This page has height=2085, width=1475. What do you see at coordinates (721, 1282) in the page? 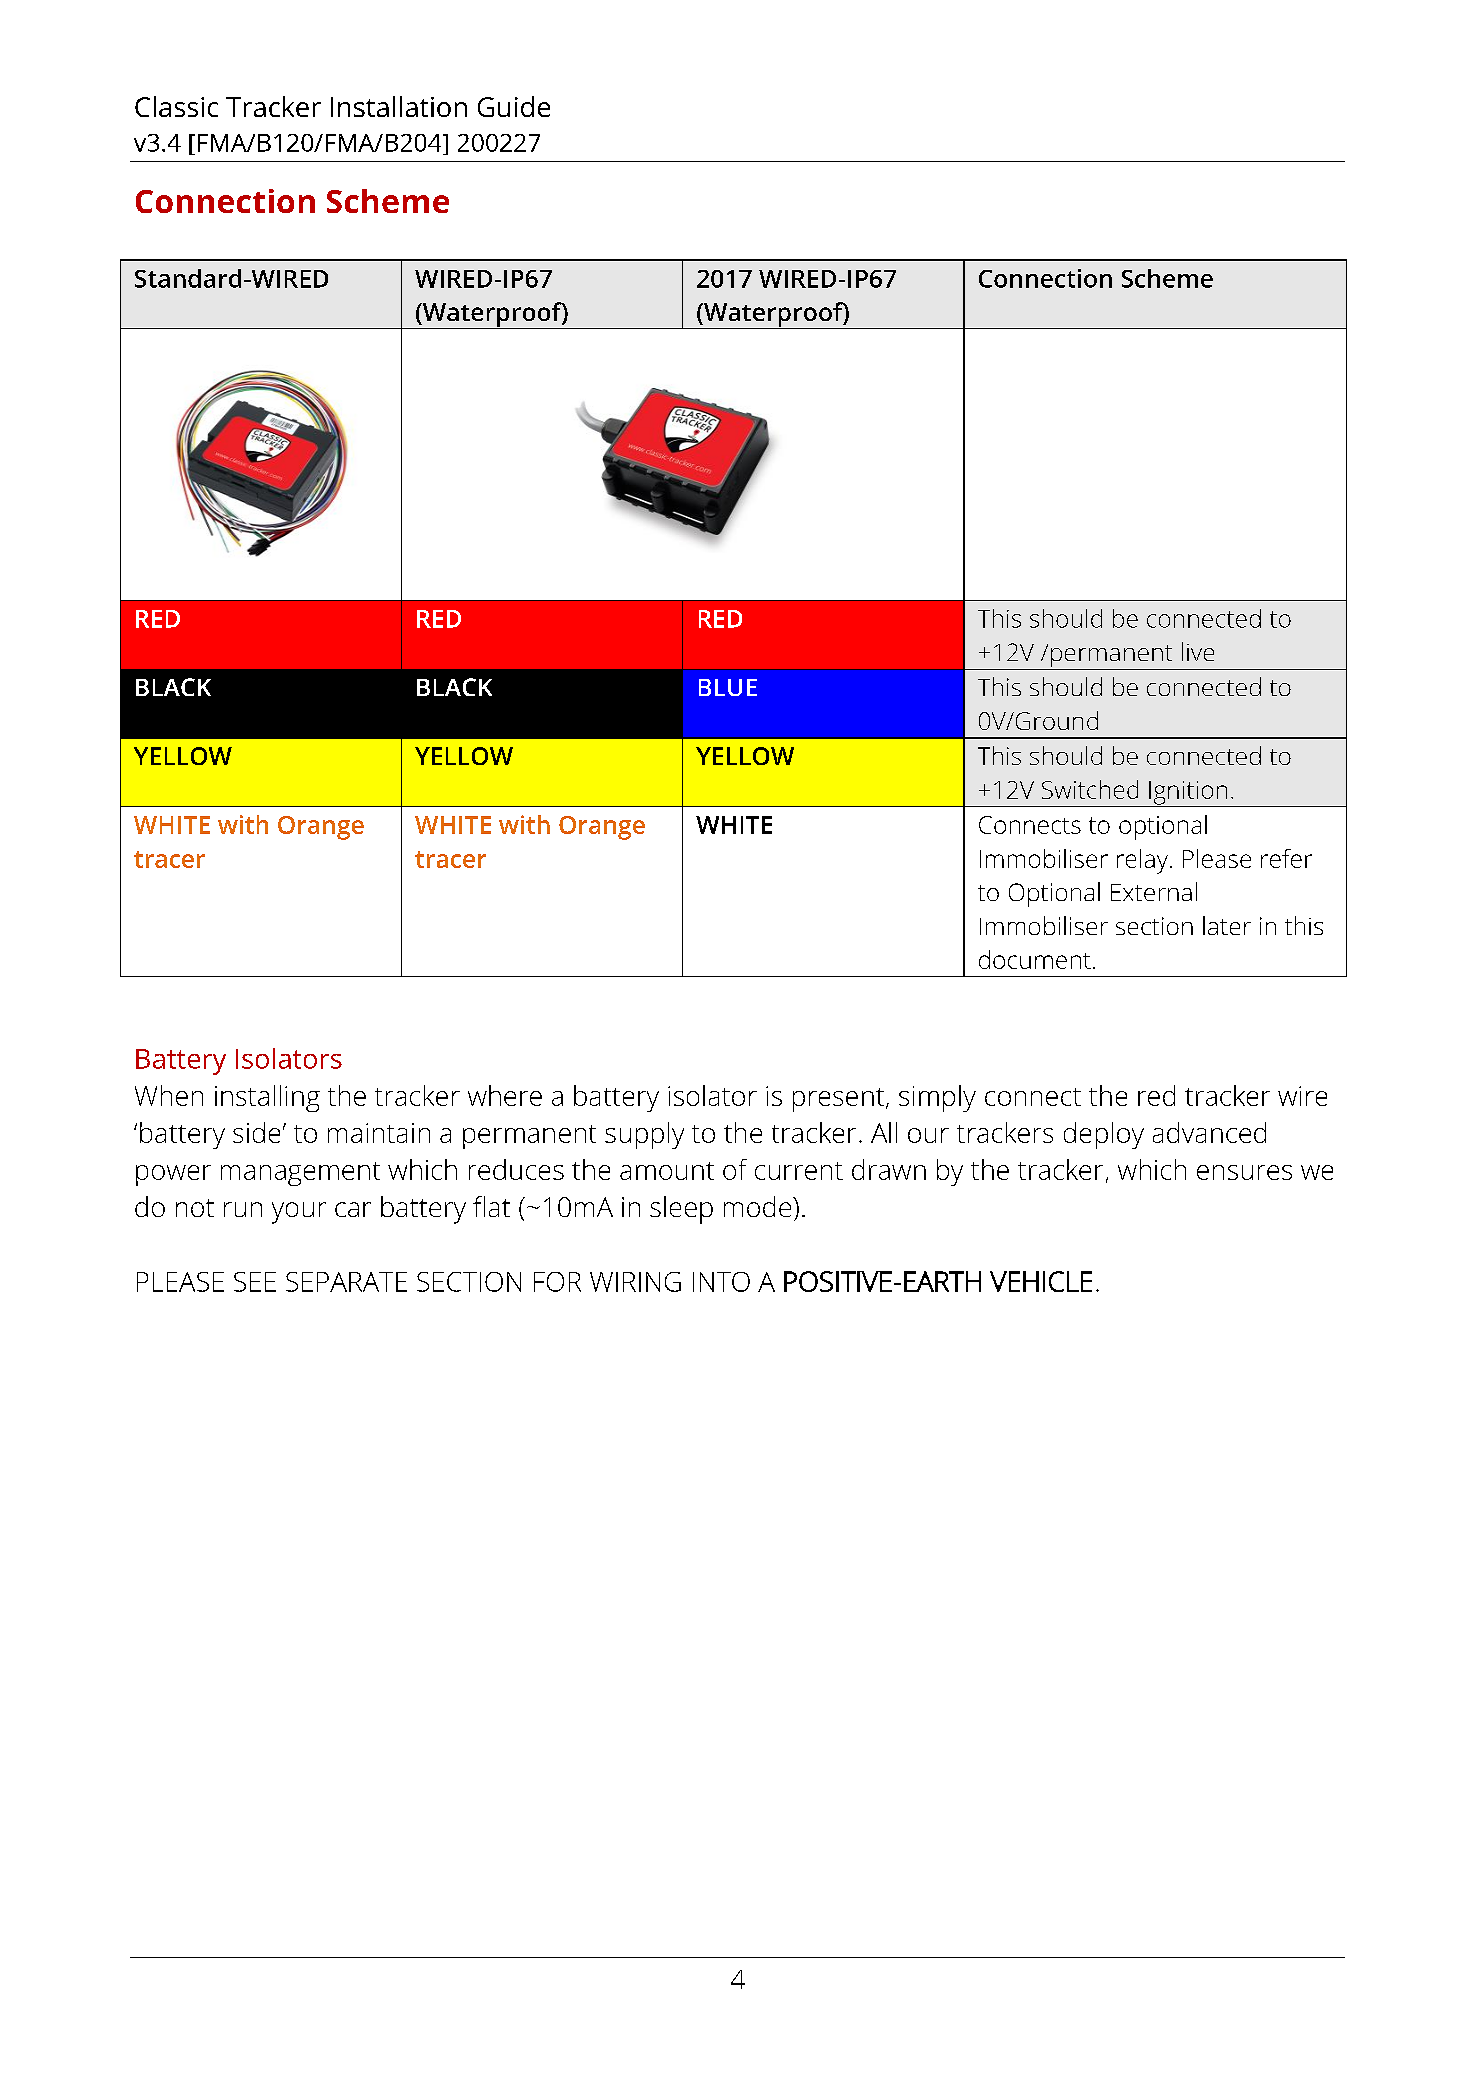
I see `INTO` at bounding box center [721, 1282].
